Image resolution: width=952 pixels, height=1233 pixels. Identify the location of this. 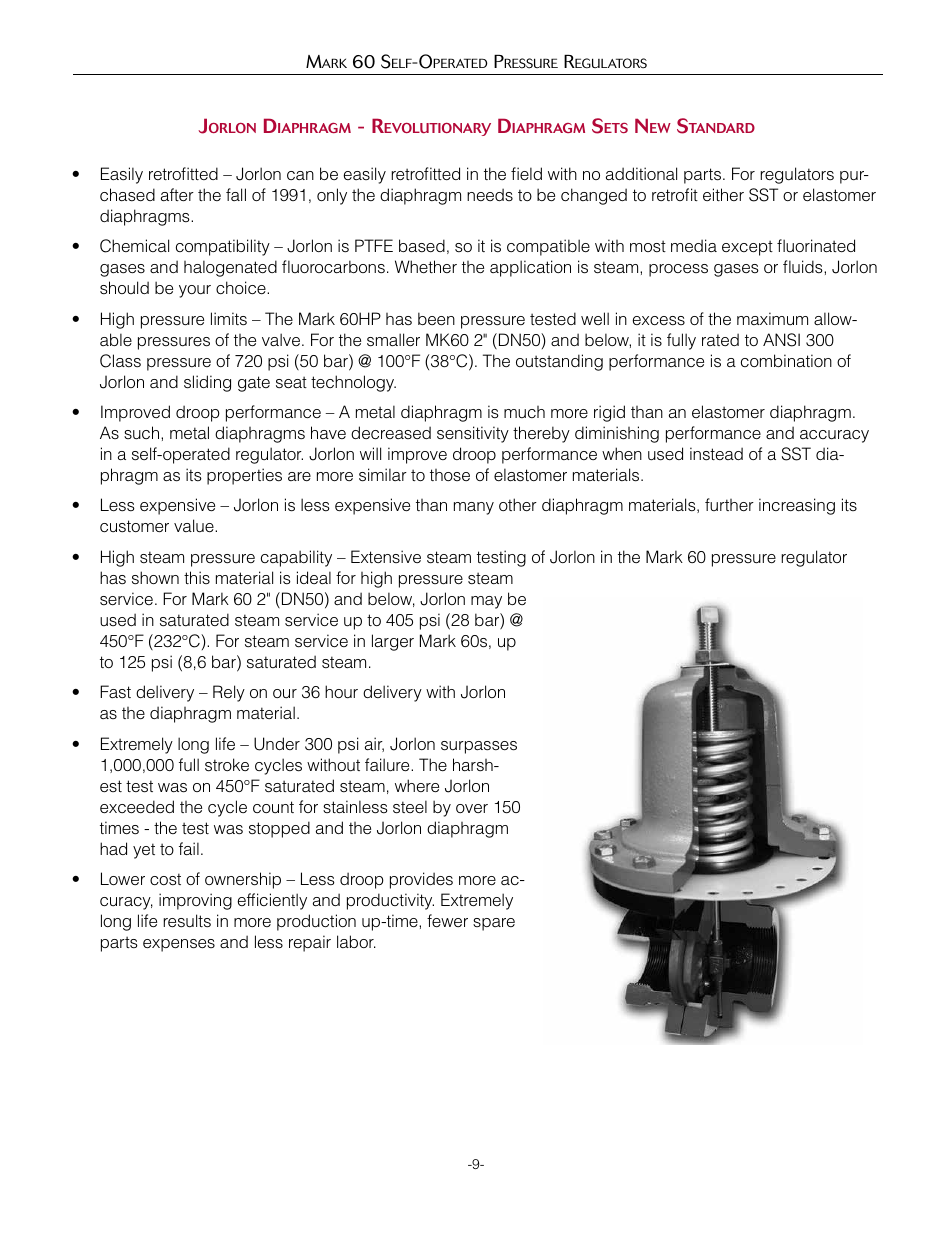
(197, 577).
